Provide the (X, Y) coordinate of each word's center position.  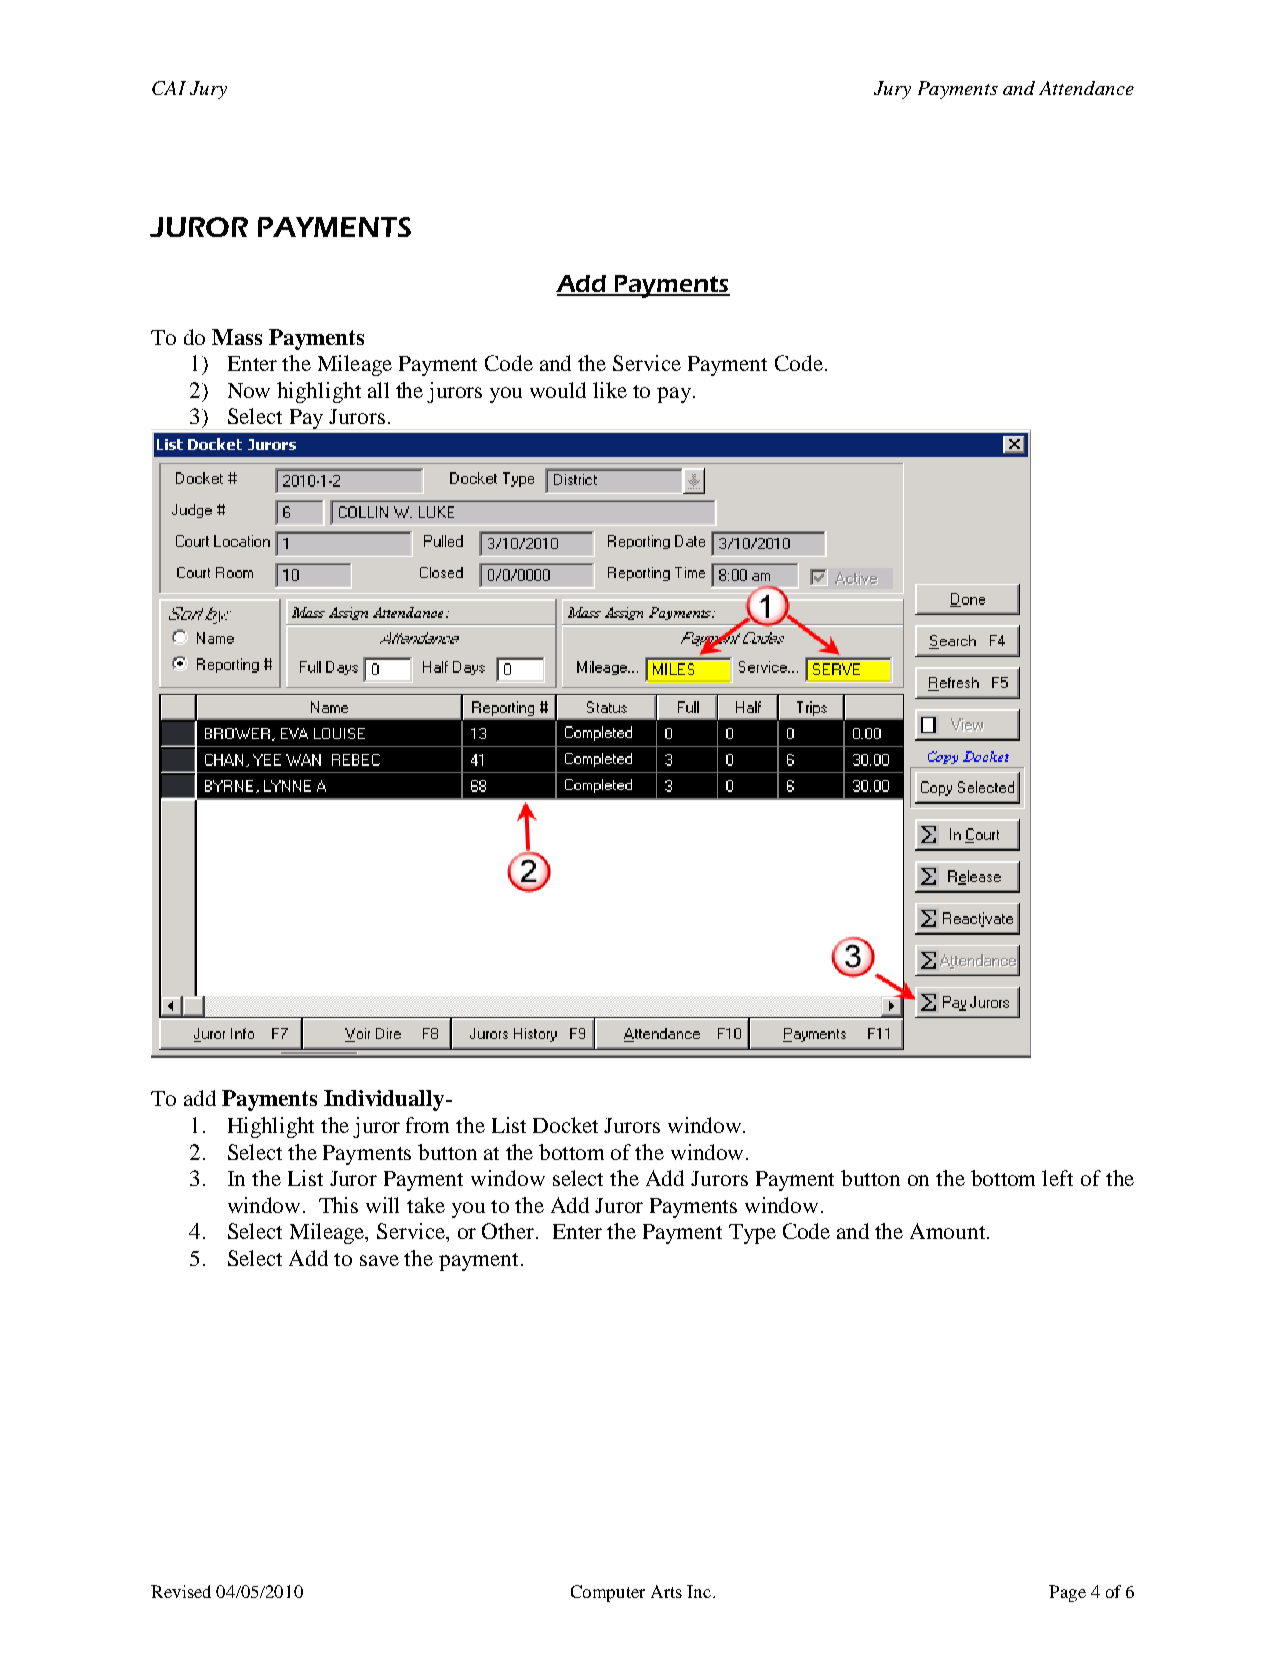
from (427, 1125)
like (610, 390)
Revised (181, 1591)
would (558, 390)
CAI (169, 88)
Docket (565, 1125)
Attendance (1086, 88)
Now (249, 390)
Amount (949, 1231)
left (1057, 1178)
